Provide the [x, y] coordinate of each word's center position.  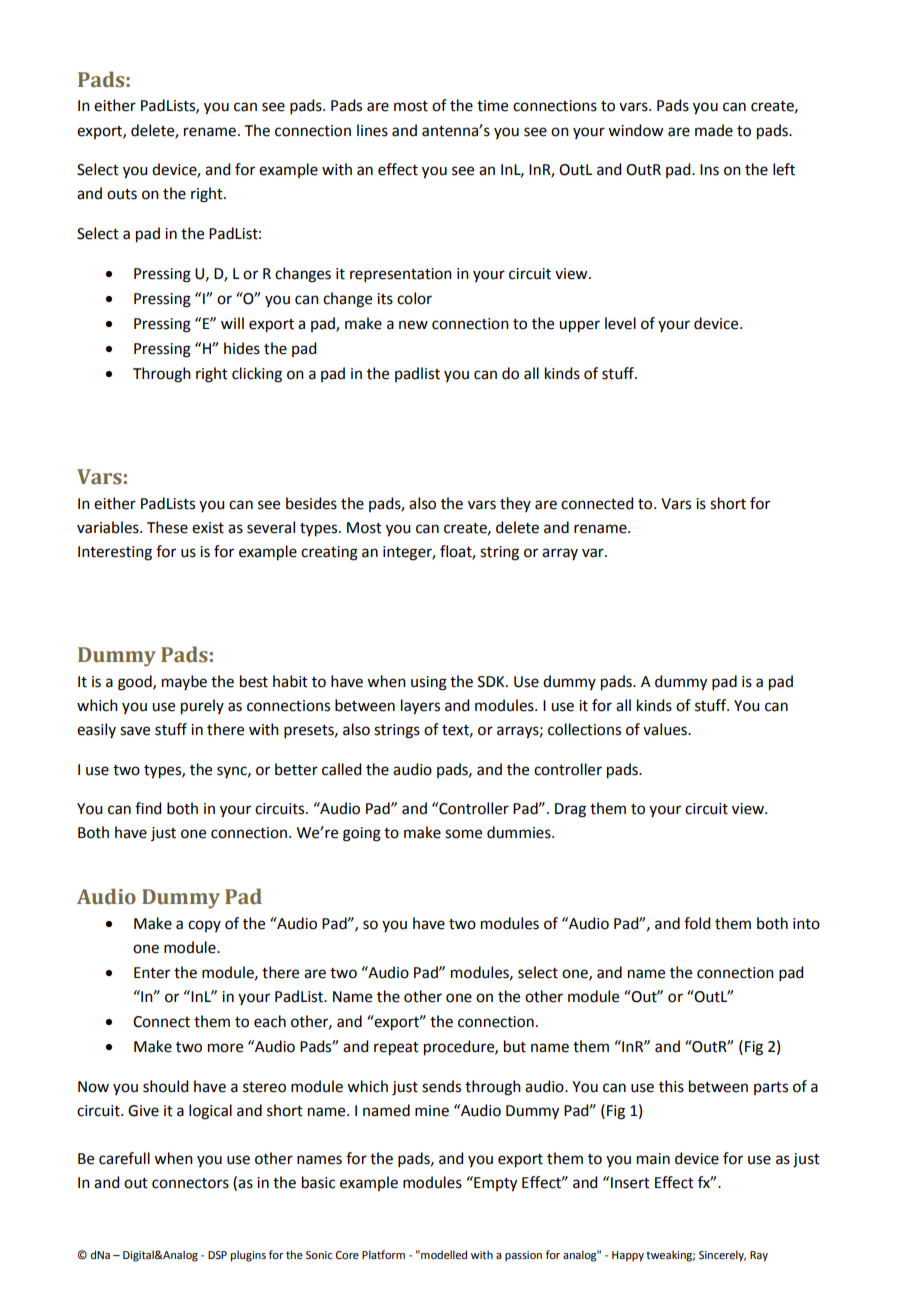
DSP [217, 1255]
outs [122, 194]
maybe [184, 682]
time [492, 106]
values [666, 729]
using [429, 683]
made [714, 130]
